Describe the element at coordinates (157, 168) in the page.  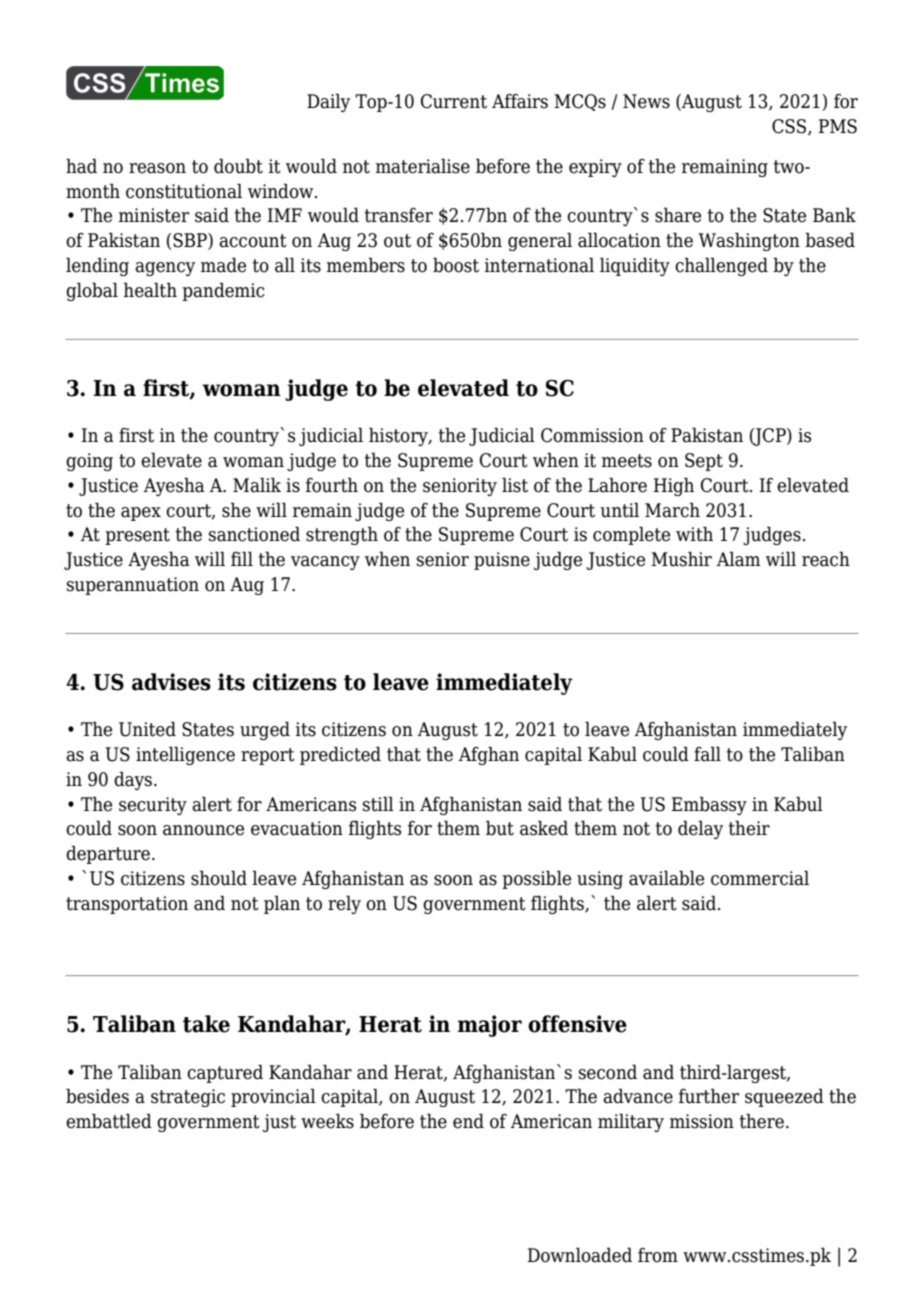
I see `reason` at that location.
